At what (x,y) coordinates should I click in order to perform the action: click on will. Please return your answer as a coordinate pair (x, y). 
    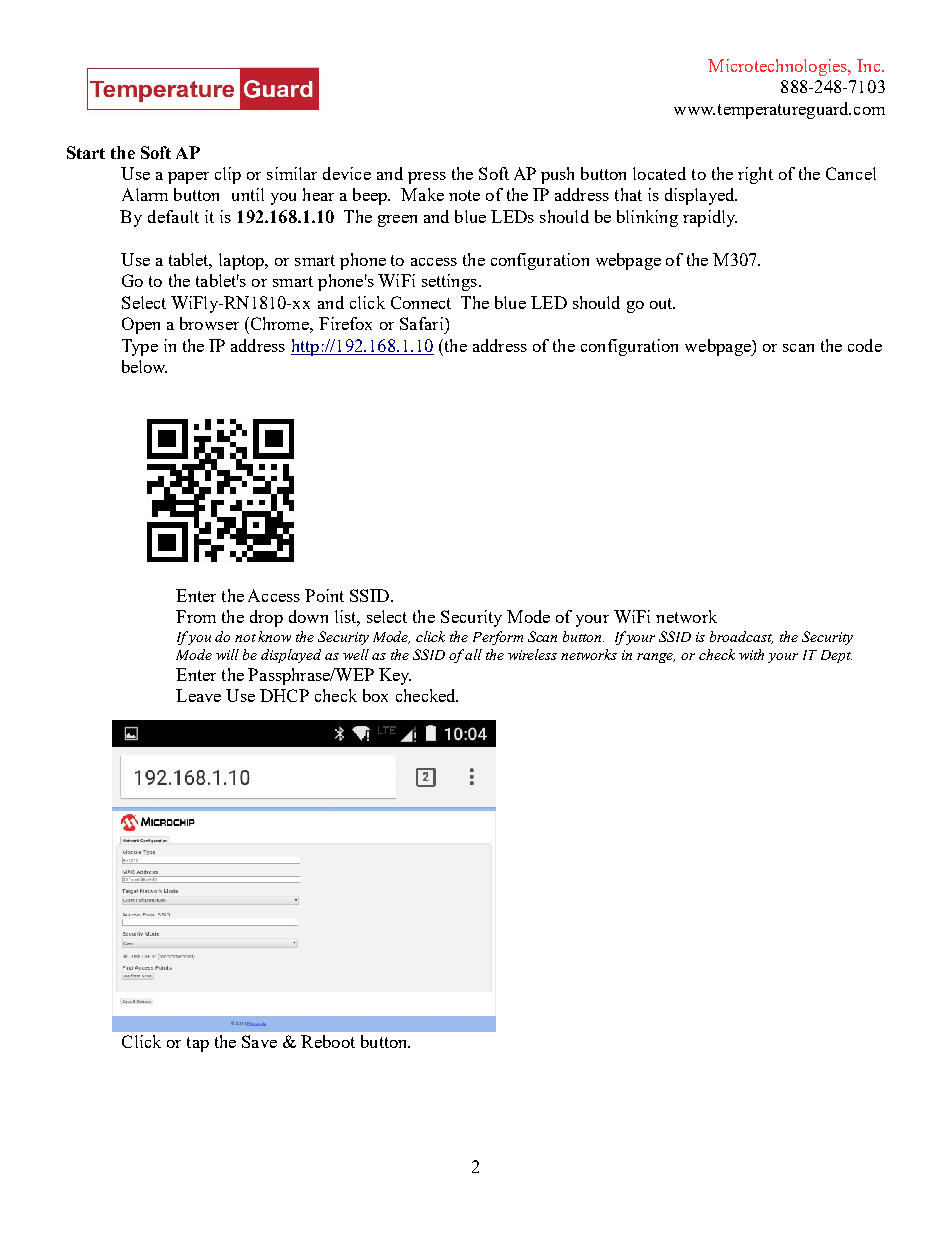
    Looking at the image, I should click on (227, 654).
